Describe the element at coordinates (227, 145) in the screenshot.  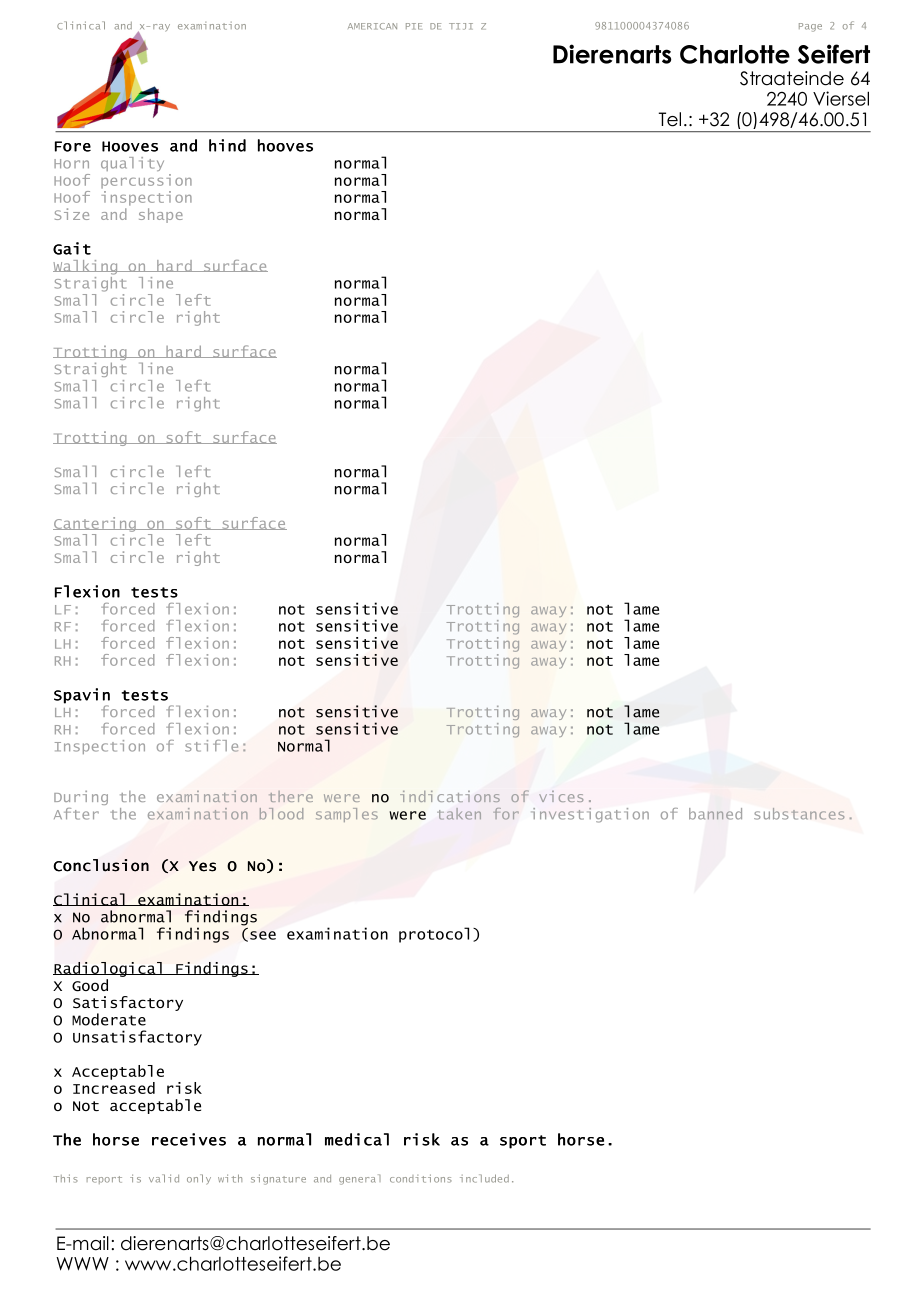
I see `hind` at that location.
